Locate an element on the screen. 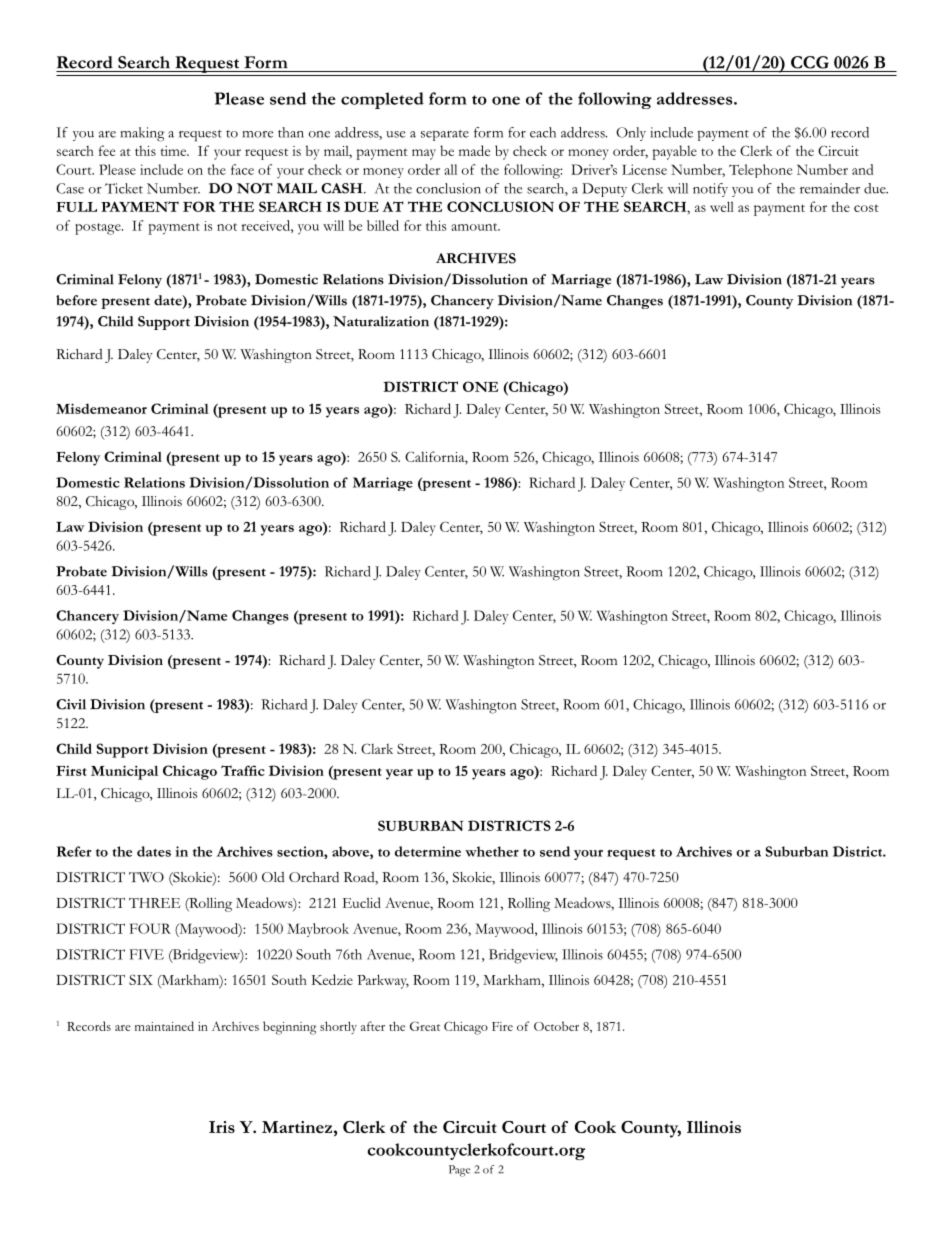 The height and width of the screenshot is (1233, 952). Page is located at coordinates (459, 1171).
